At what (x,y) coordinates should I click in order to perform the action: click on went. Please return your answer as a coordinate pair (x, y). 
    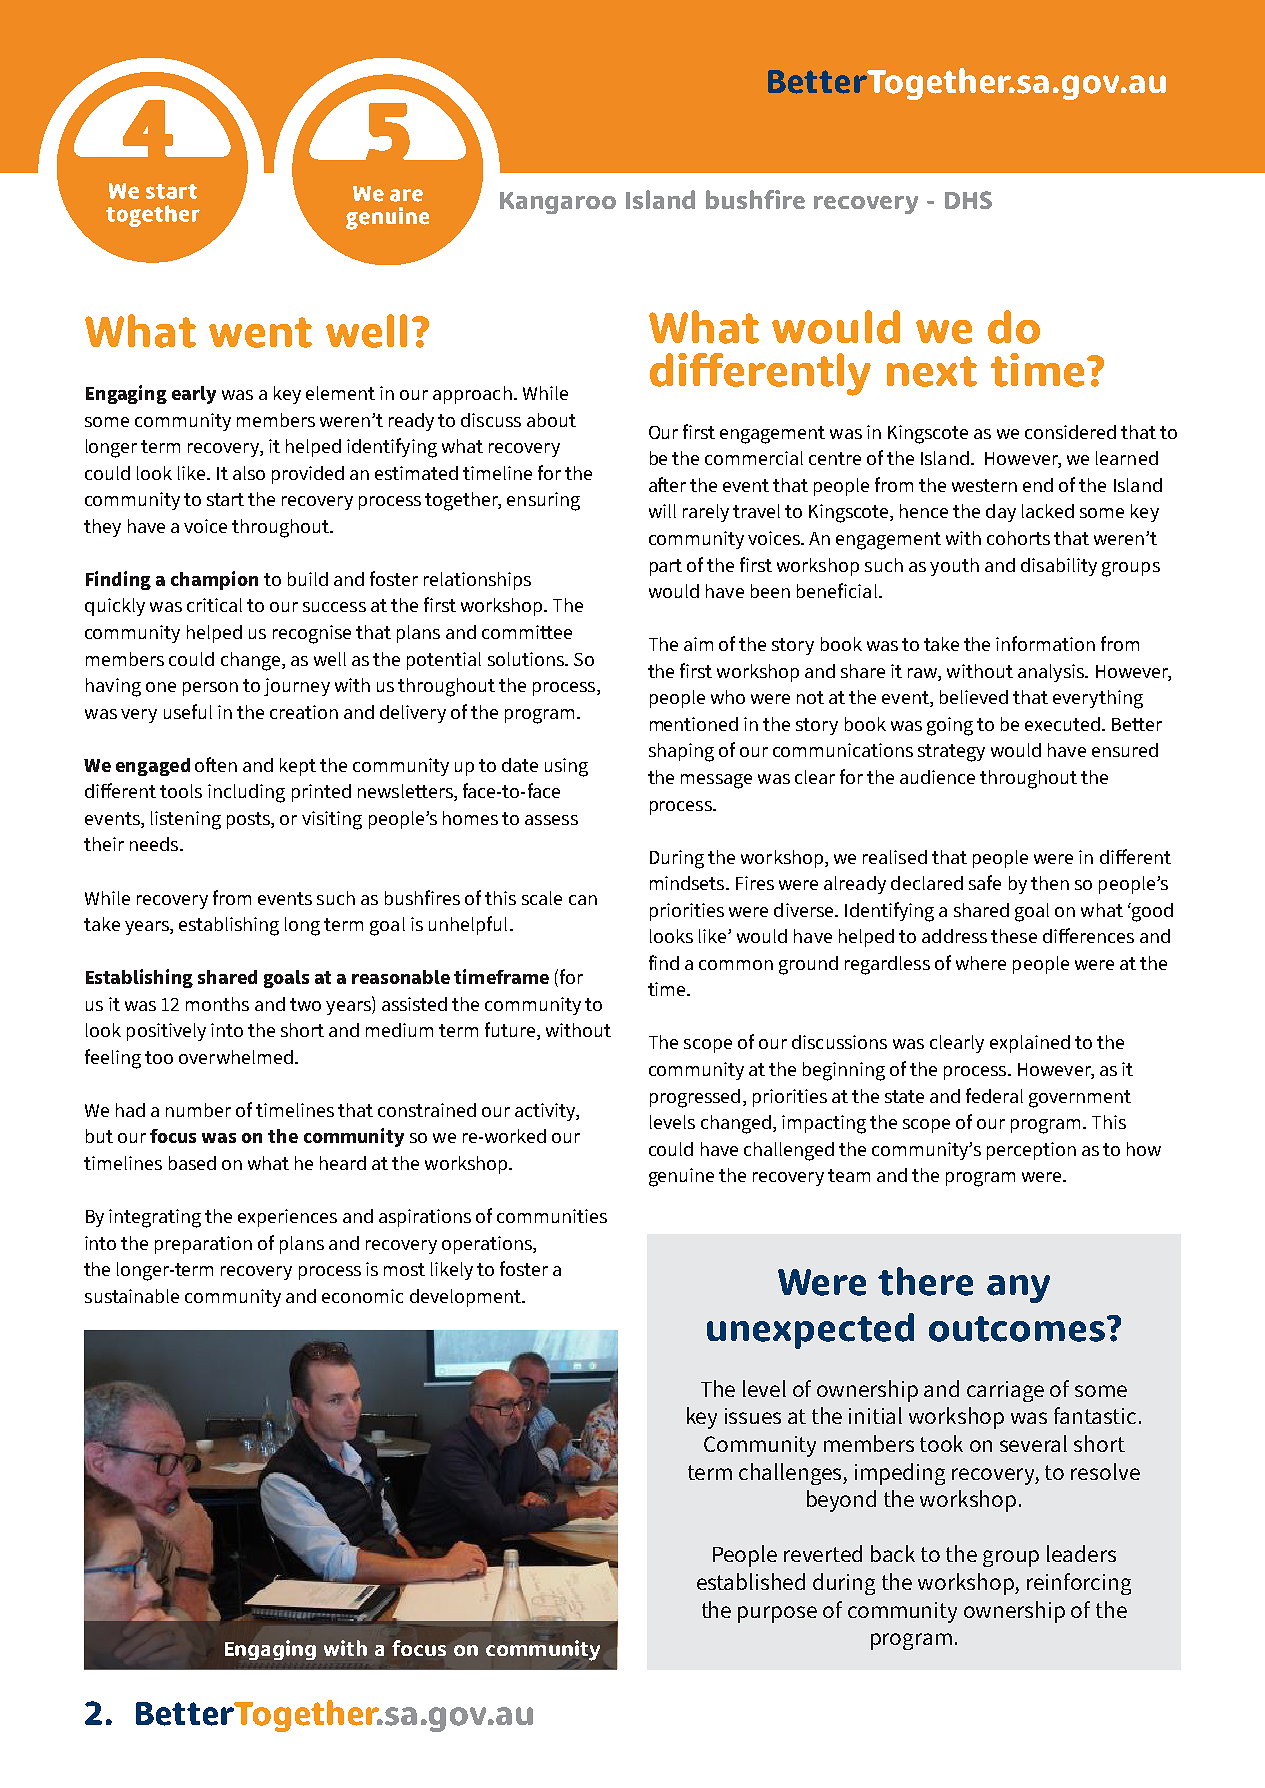
    Looking at the image, I should click on (260, 332).
